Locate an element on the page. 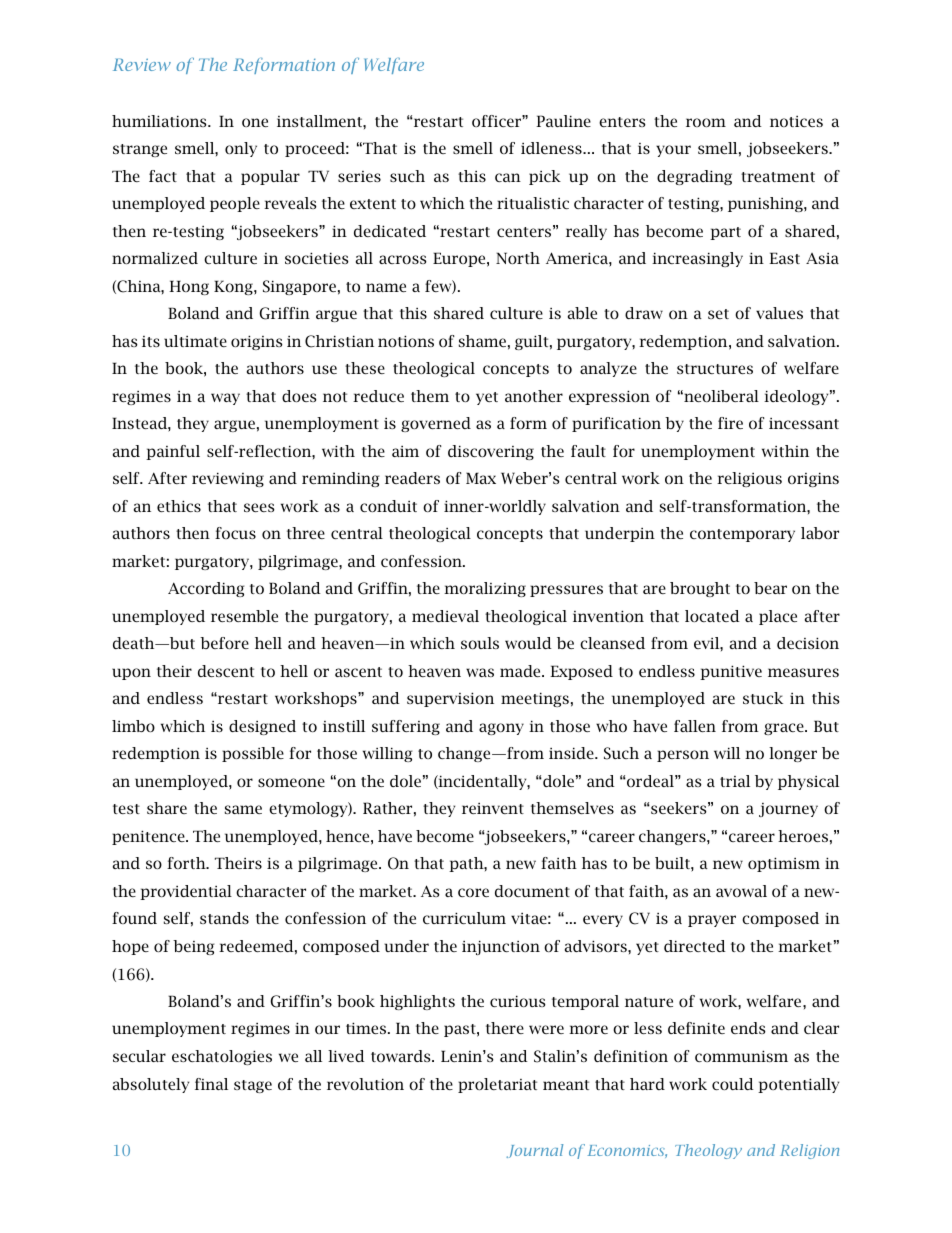  only is located at coordinates (241, 149).
